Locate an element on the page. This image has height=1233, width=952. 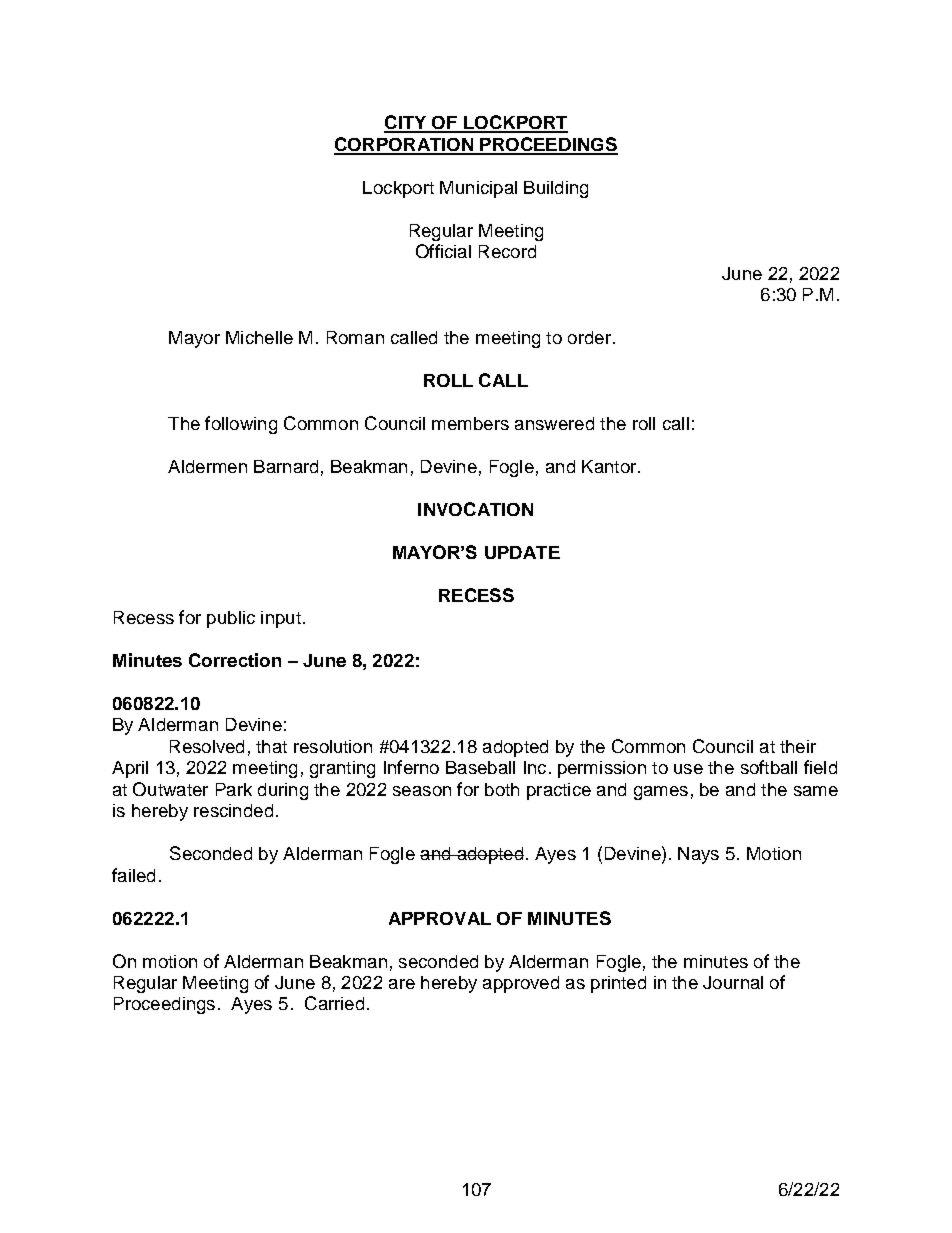
Correction is located at coordinates (235, 660).
